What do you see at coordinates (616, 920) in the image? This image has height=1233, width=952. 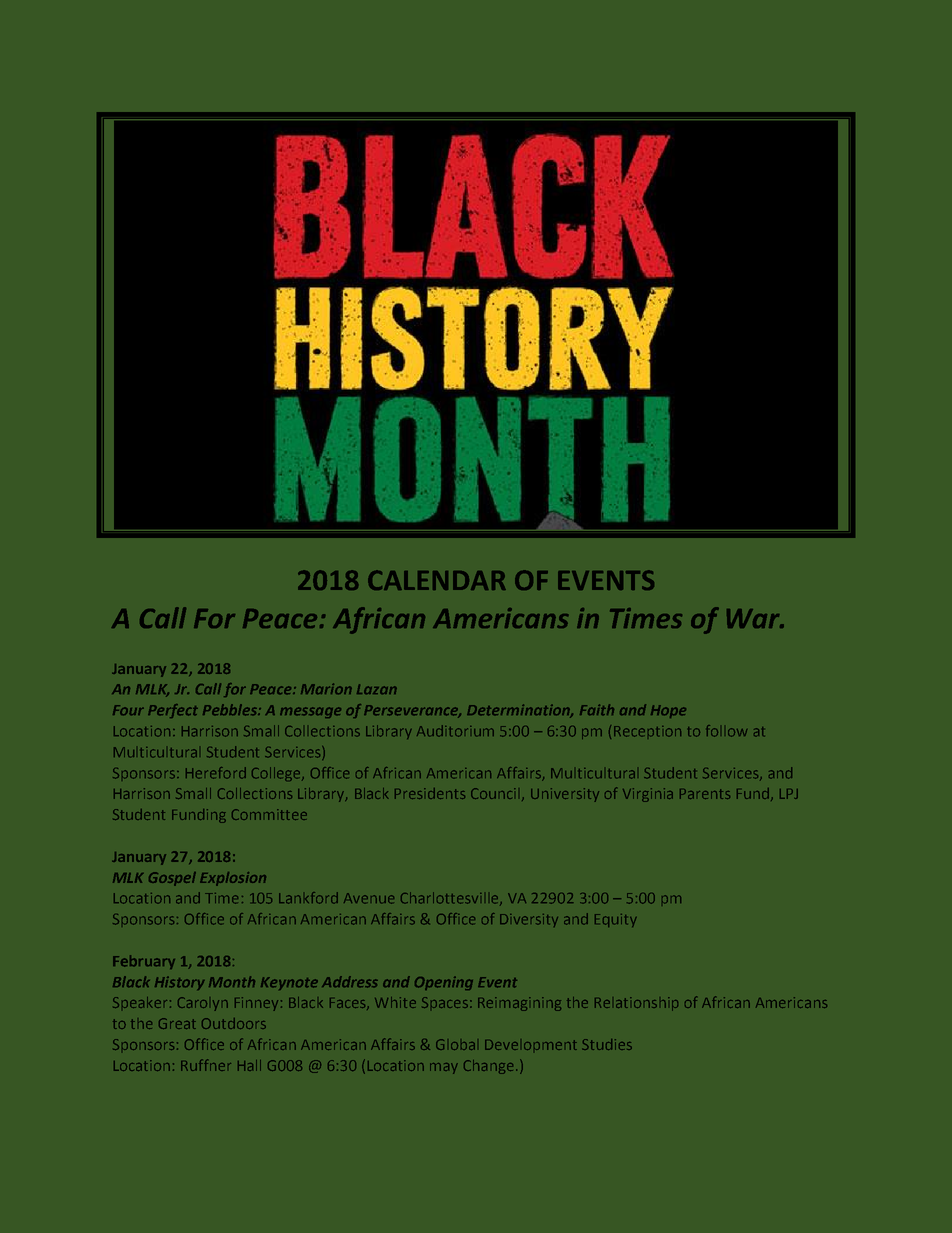 I see `Equity` at bounding box center [616, 920].
